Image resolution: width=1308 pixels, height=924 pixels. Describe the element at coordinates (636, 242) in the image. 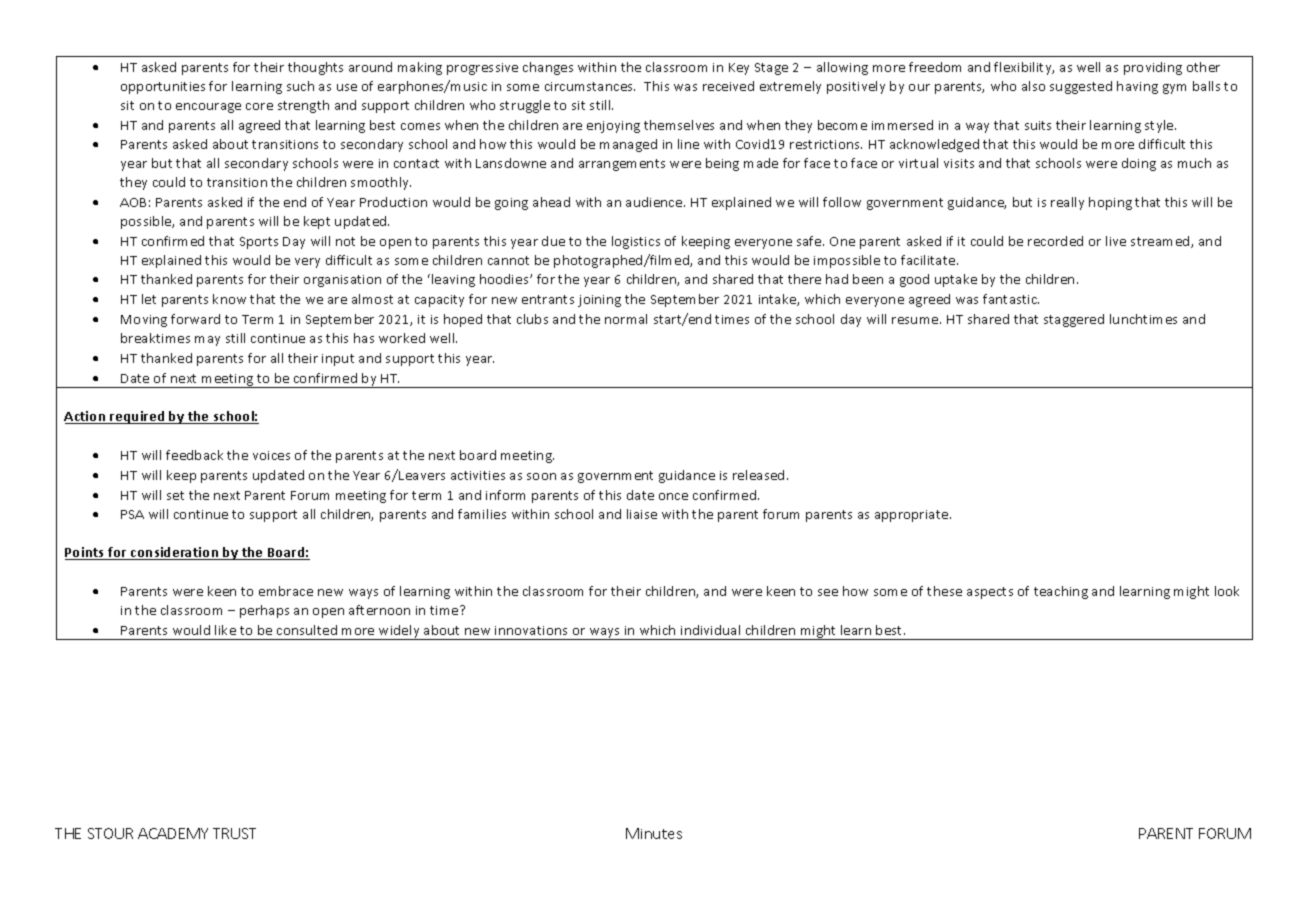

I see `logistics` at that location.
